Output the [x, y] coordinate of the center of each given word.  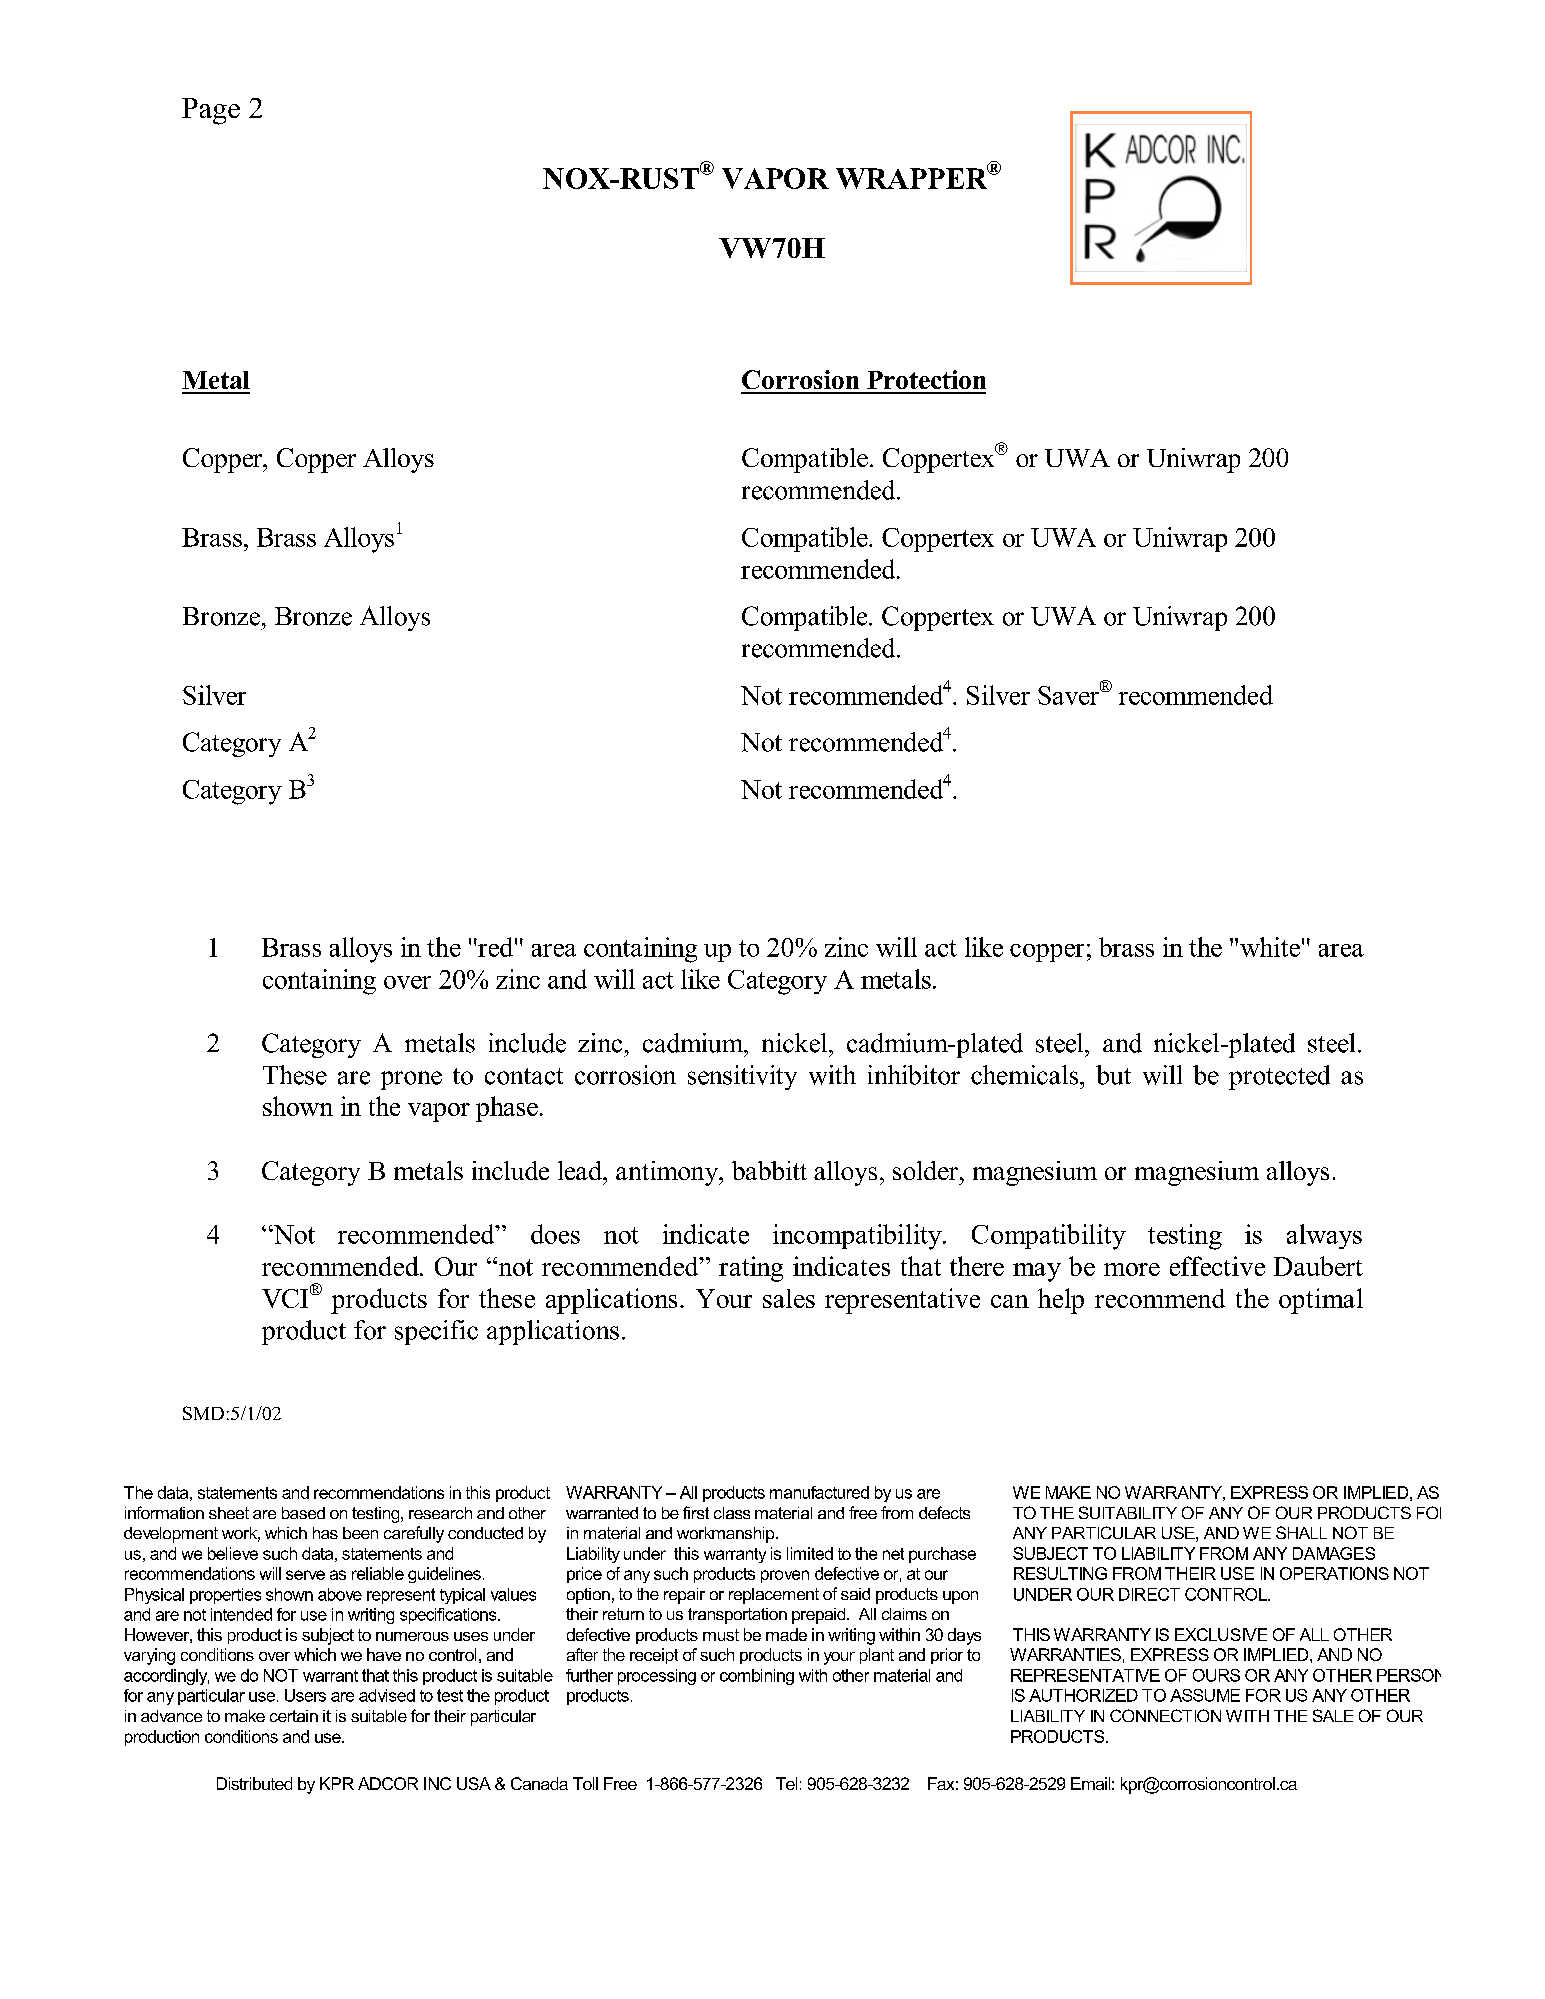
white [1270, 947]
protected [1279, 1077]
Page [211, 111]
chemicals [1026, 1075]
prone [411, 1080]
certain [294, 1716]
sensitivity [742, 1077]
